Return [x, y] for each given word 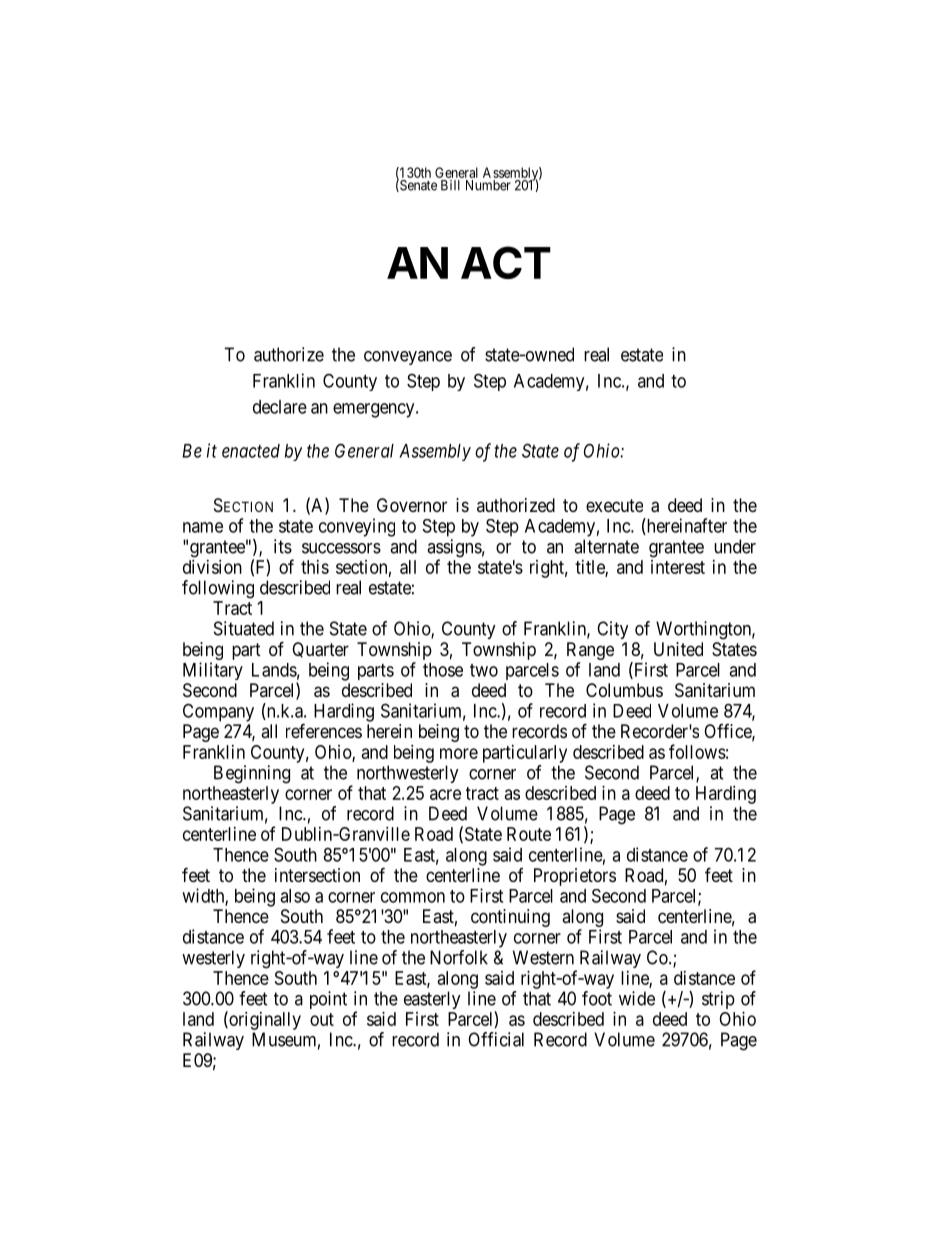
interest [678, 567]
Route [529, 834]
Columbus [624, 690]
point [328, 1000]
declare [280, 407]
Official [496, 1039]
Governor [412, 505]
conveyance [408, 358]
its [283, 546]
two [484, 670]
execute [614, 505]
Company [218, 712]
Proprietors [575, 877]
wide [637, 998]
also [295, 896]
